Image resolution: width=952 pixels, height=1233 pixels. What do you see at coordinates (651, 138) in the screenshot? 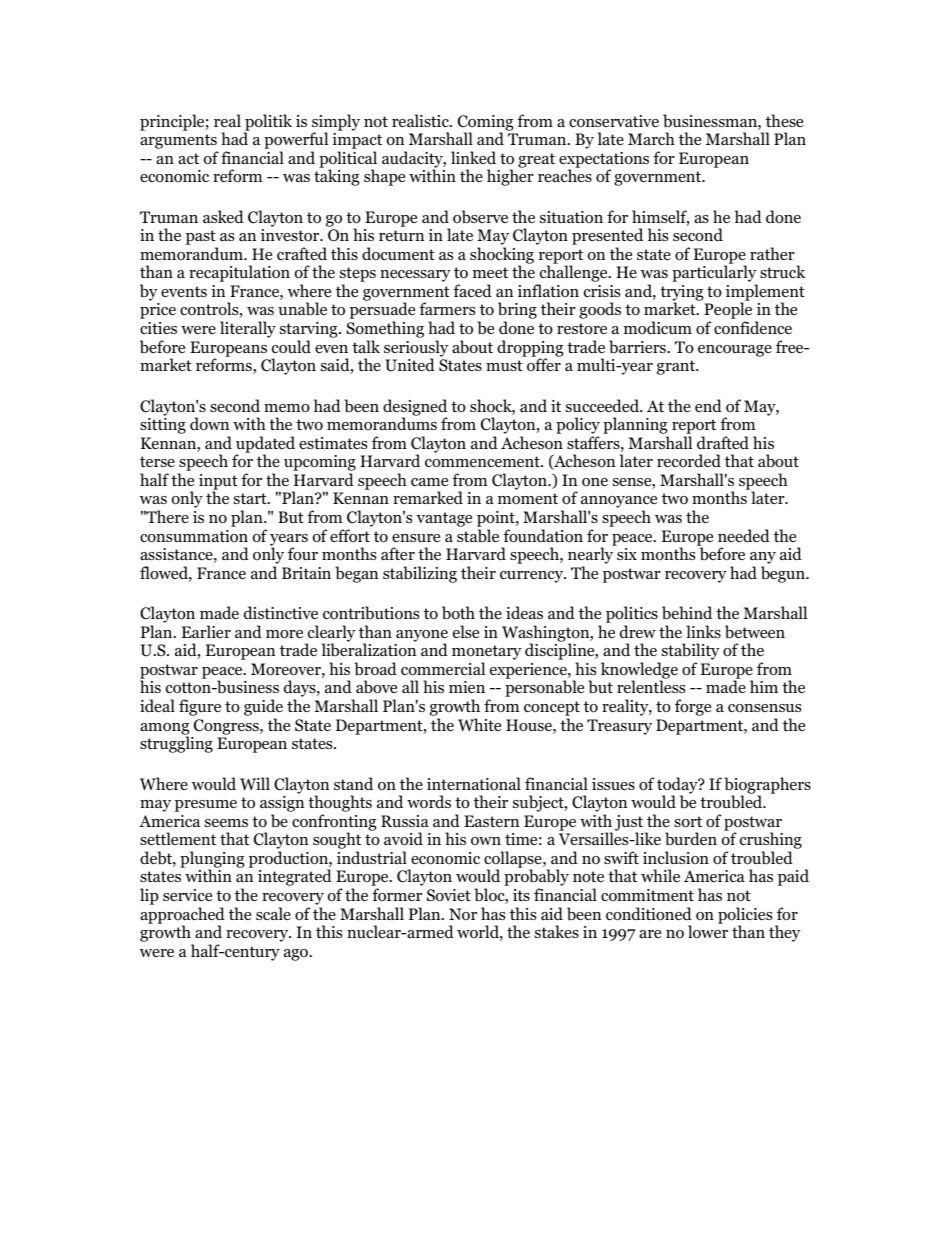
I see `March` at bounding box center [651, 138].
